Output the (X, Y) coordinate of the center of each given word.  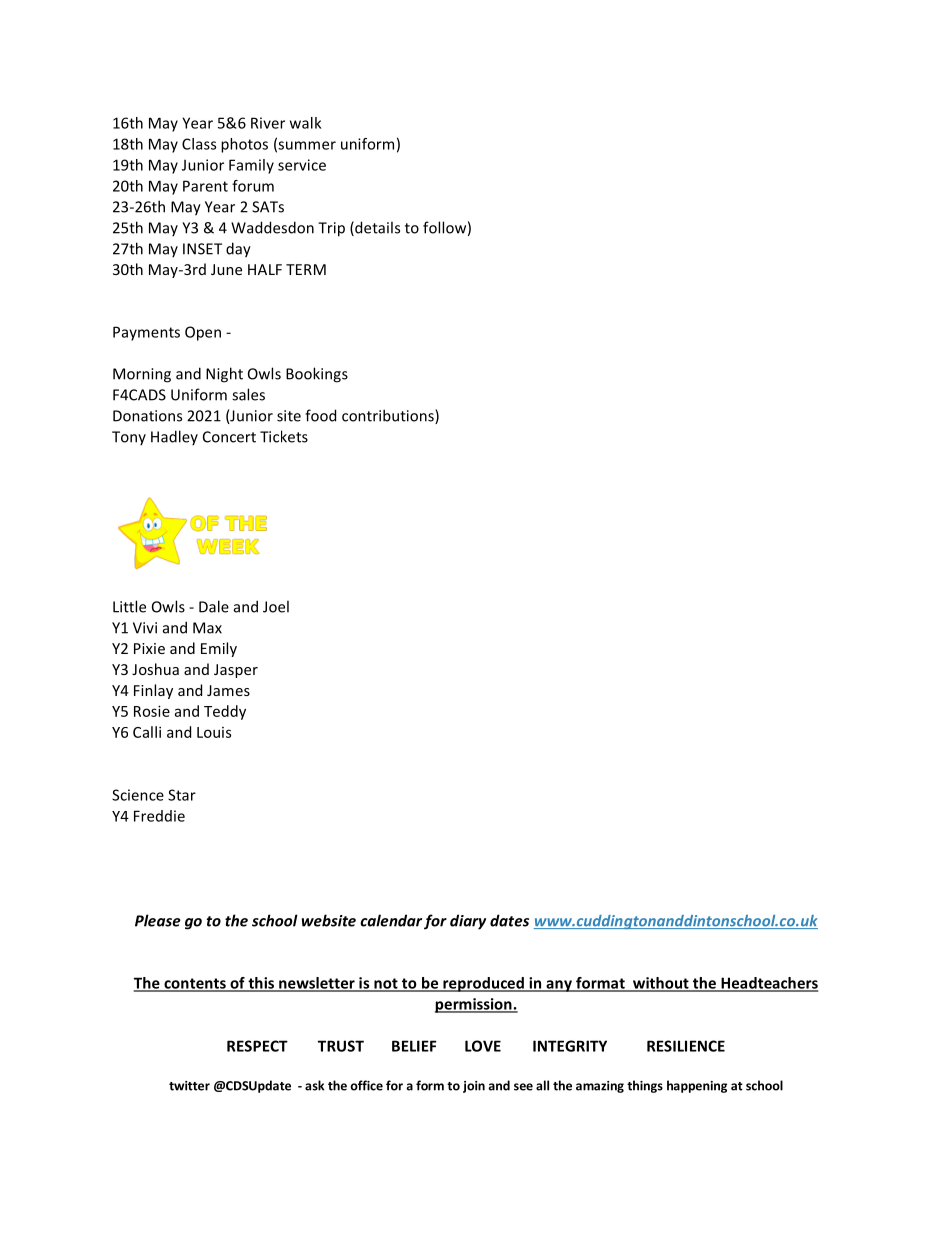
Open (203, 333)
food (320, 415)
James (228, 690)
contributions (389, 416)
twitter (189, 1086)
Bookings (317, 375)
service (302, 165)
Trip (331, 229)
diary (468, 922)
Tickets (284, 436)
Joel (276, 606)
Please (158, 920)
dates (509, 920)
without (661, 984)
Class (199, 144)
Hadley (174, 437)
